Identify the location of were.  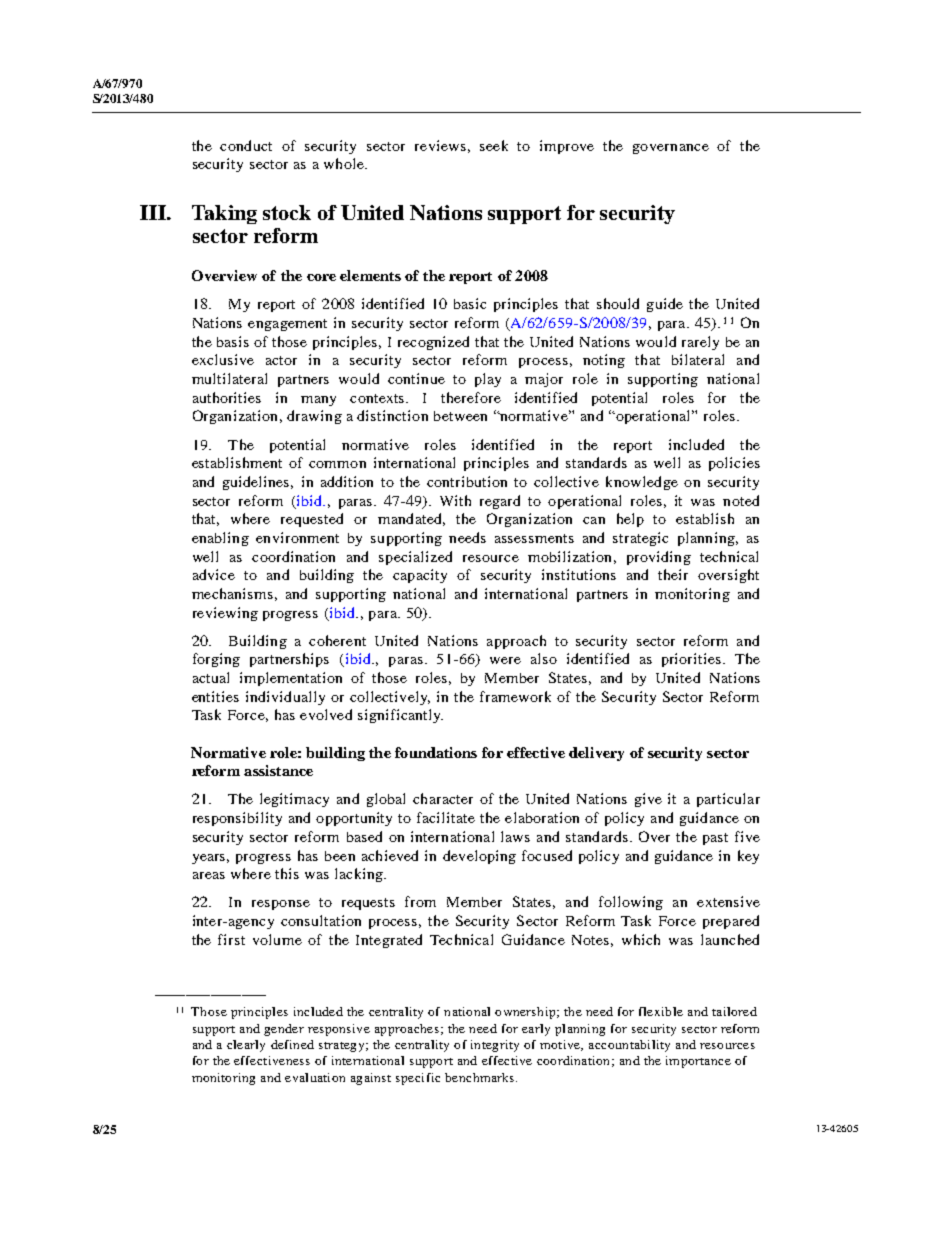
(505, 660).
